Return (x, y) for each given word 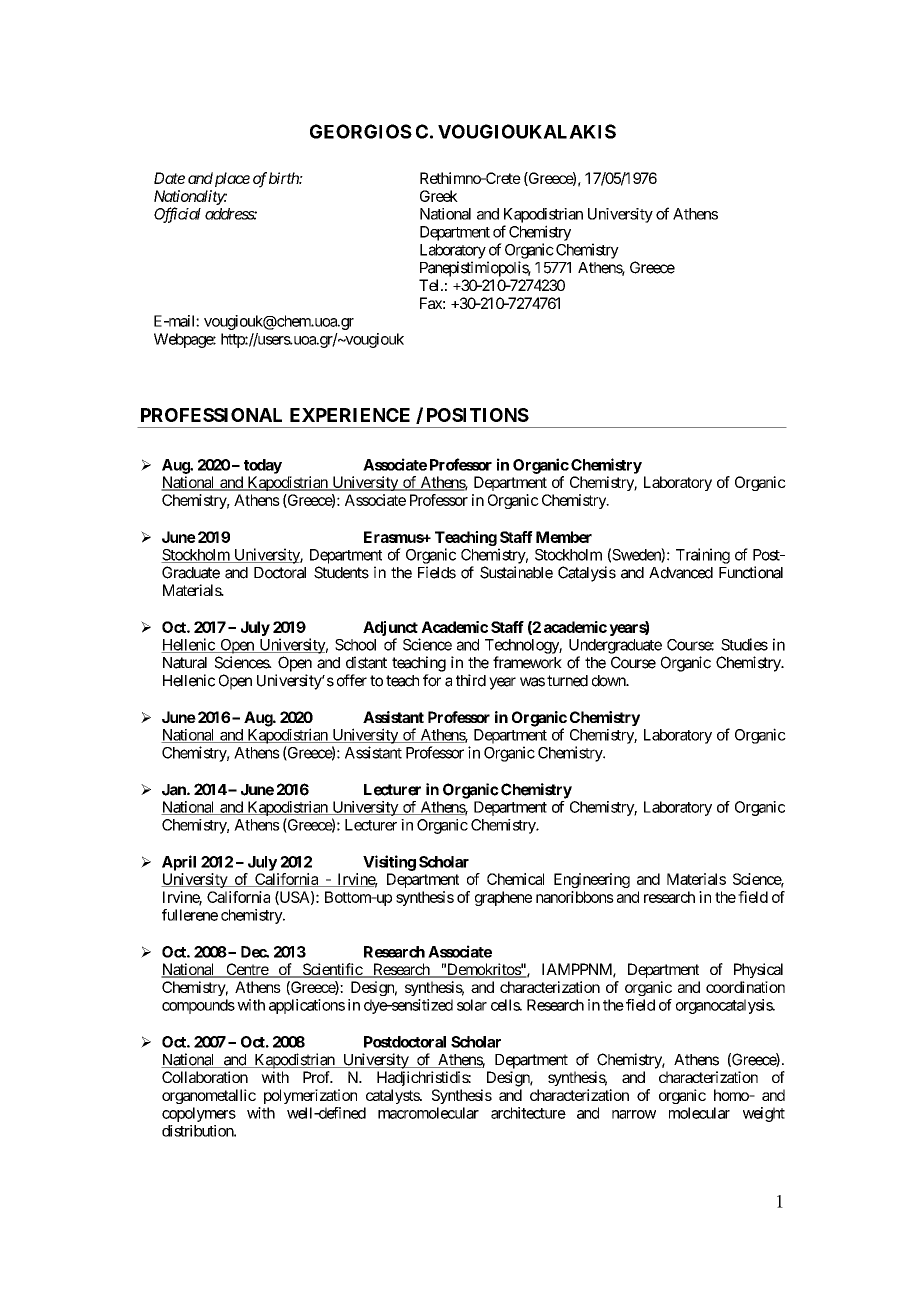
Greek (439, 196)
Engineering (592, 880)
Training (703, 556)
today (263, 466)
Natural (185, 663)
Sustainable (516, 572)
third (471, 680)
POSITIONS (478, 415)
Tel (430, 285)
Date (169, 178)
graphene (503, 898)
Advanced (681, 573)
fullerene (190, 915)
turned (567, 681)
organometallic (209, 1096)
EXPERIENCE (350, 415)
